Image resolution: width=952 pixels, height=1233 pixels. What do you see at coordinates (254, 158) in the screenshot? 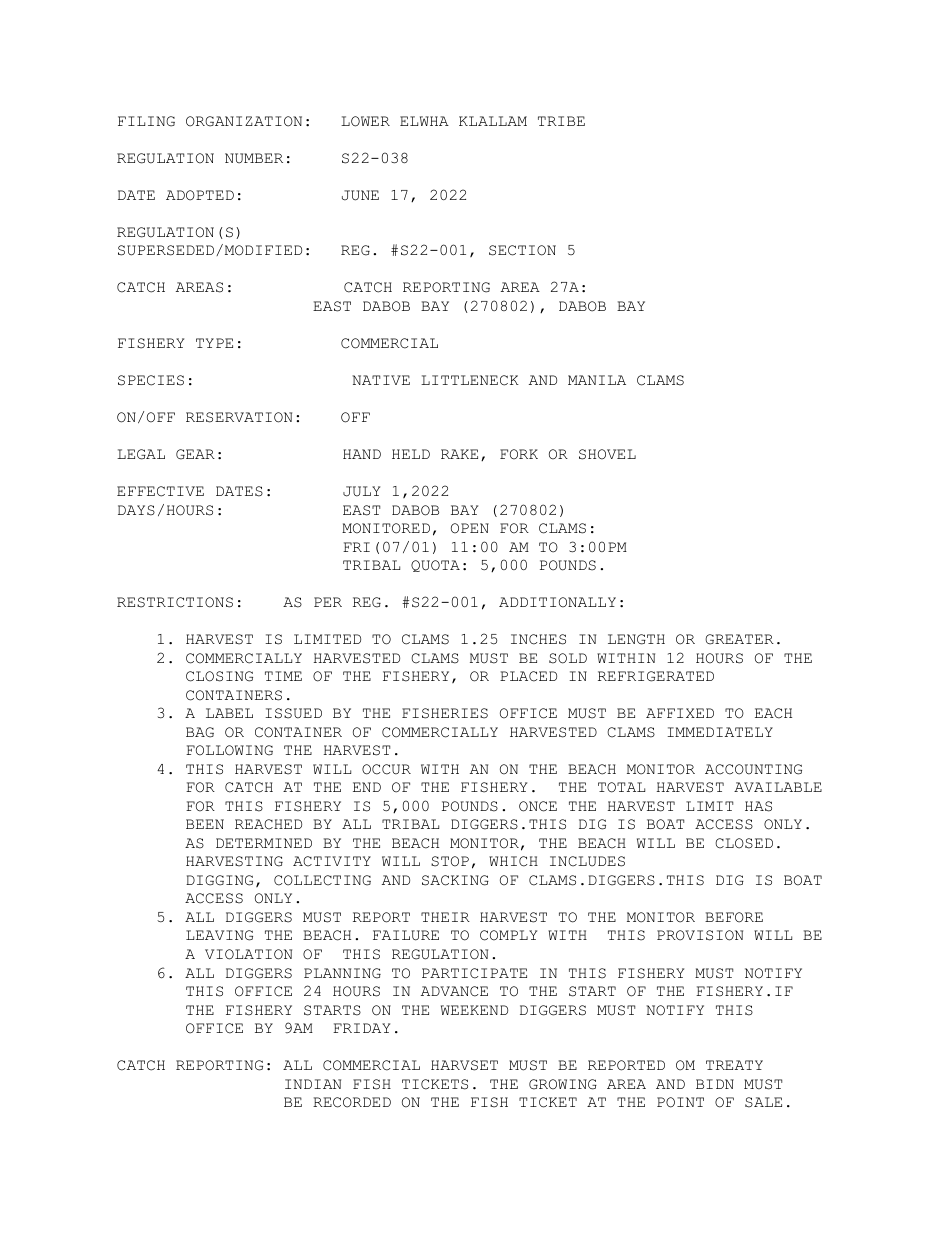
I see `NUMBER` at bounding box center [254, 158].
